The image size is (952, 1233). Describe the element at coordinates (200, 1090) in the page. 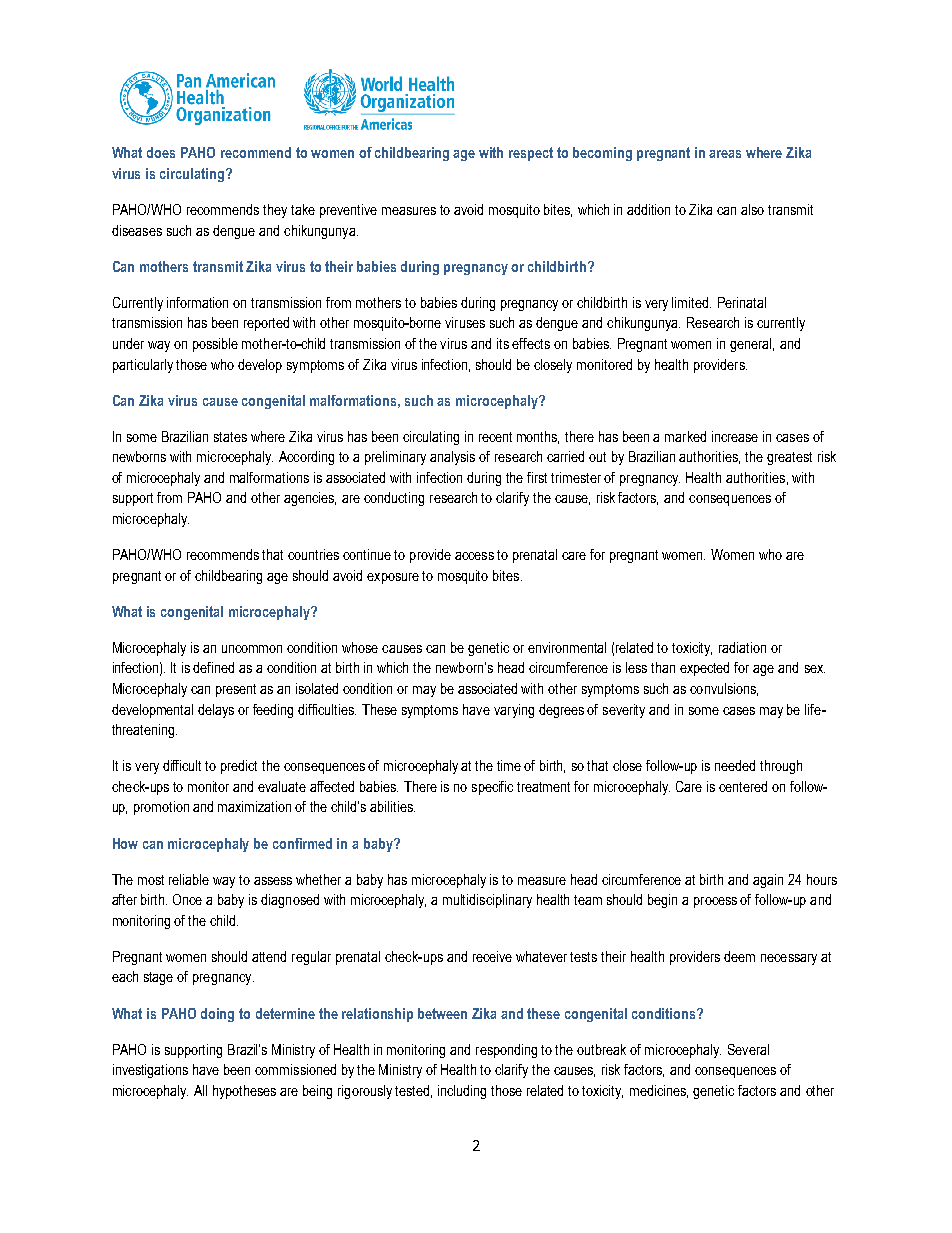

I see `All` at that location.
